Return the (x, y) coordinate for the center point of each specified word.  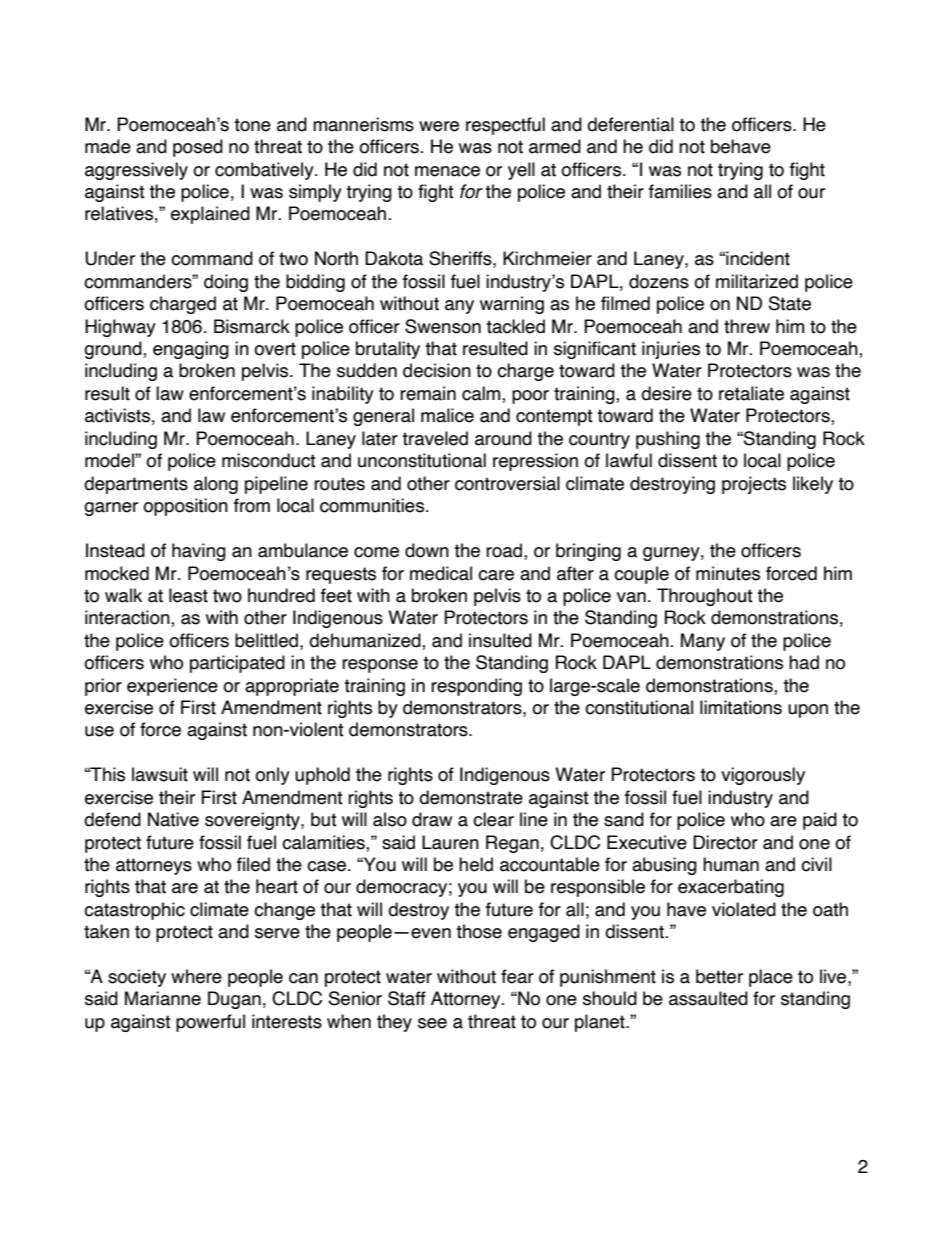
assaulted (708, 998)
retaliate (751, 393)
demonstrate (471, 797)
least (188, 595)
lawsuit (160, 774)
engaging (191, 350)
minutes (728, 573)
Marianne (163, 998)
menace (447, 171)
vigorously (763, 776)
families (680, 191)
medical (441, 573)
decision (437, 370)
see (432, 1023)
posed (198, 148)
